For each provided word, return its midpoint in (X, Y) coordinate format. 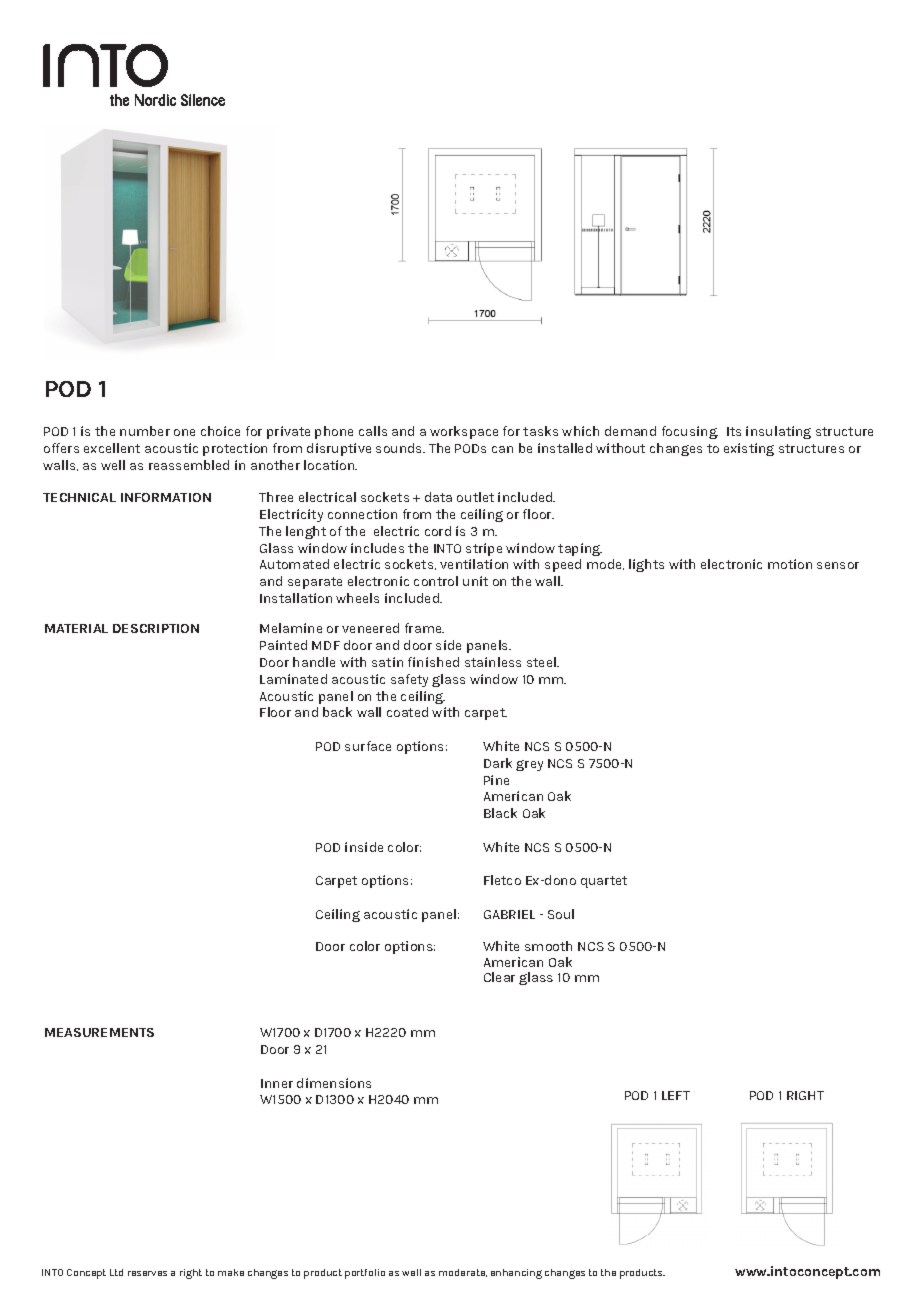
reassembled (189, 465)
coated (407, 712)
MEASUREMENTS (99, 1032)
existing (749, 449)
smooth (548, 946)
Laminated (293, 679)
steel (542, 662)
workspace (464, 432)
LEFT (676, 1095)
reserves (147, 1273)
